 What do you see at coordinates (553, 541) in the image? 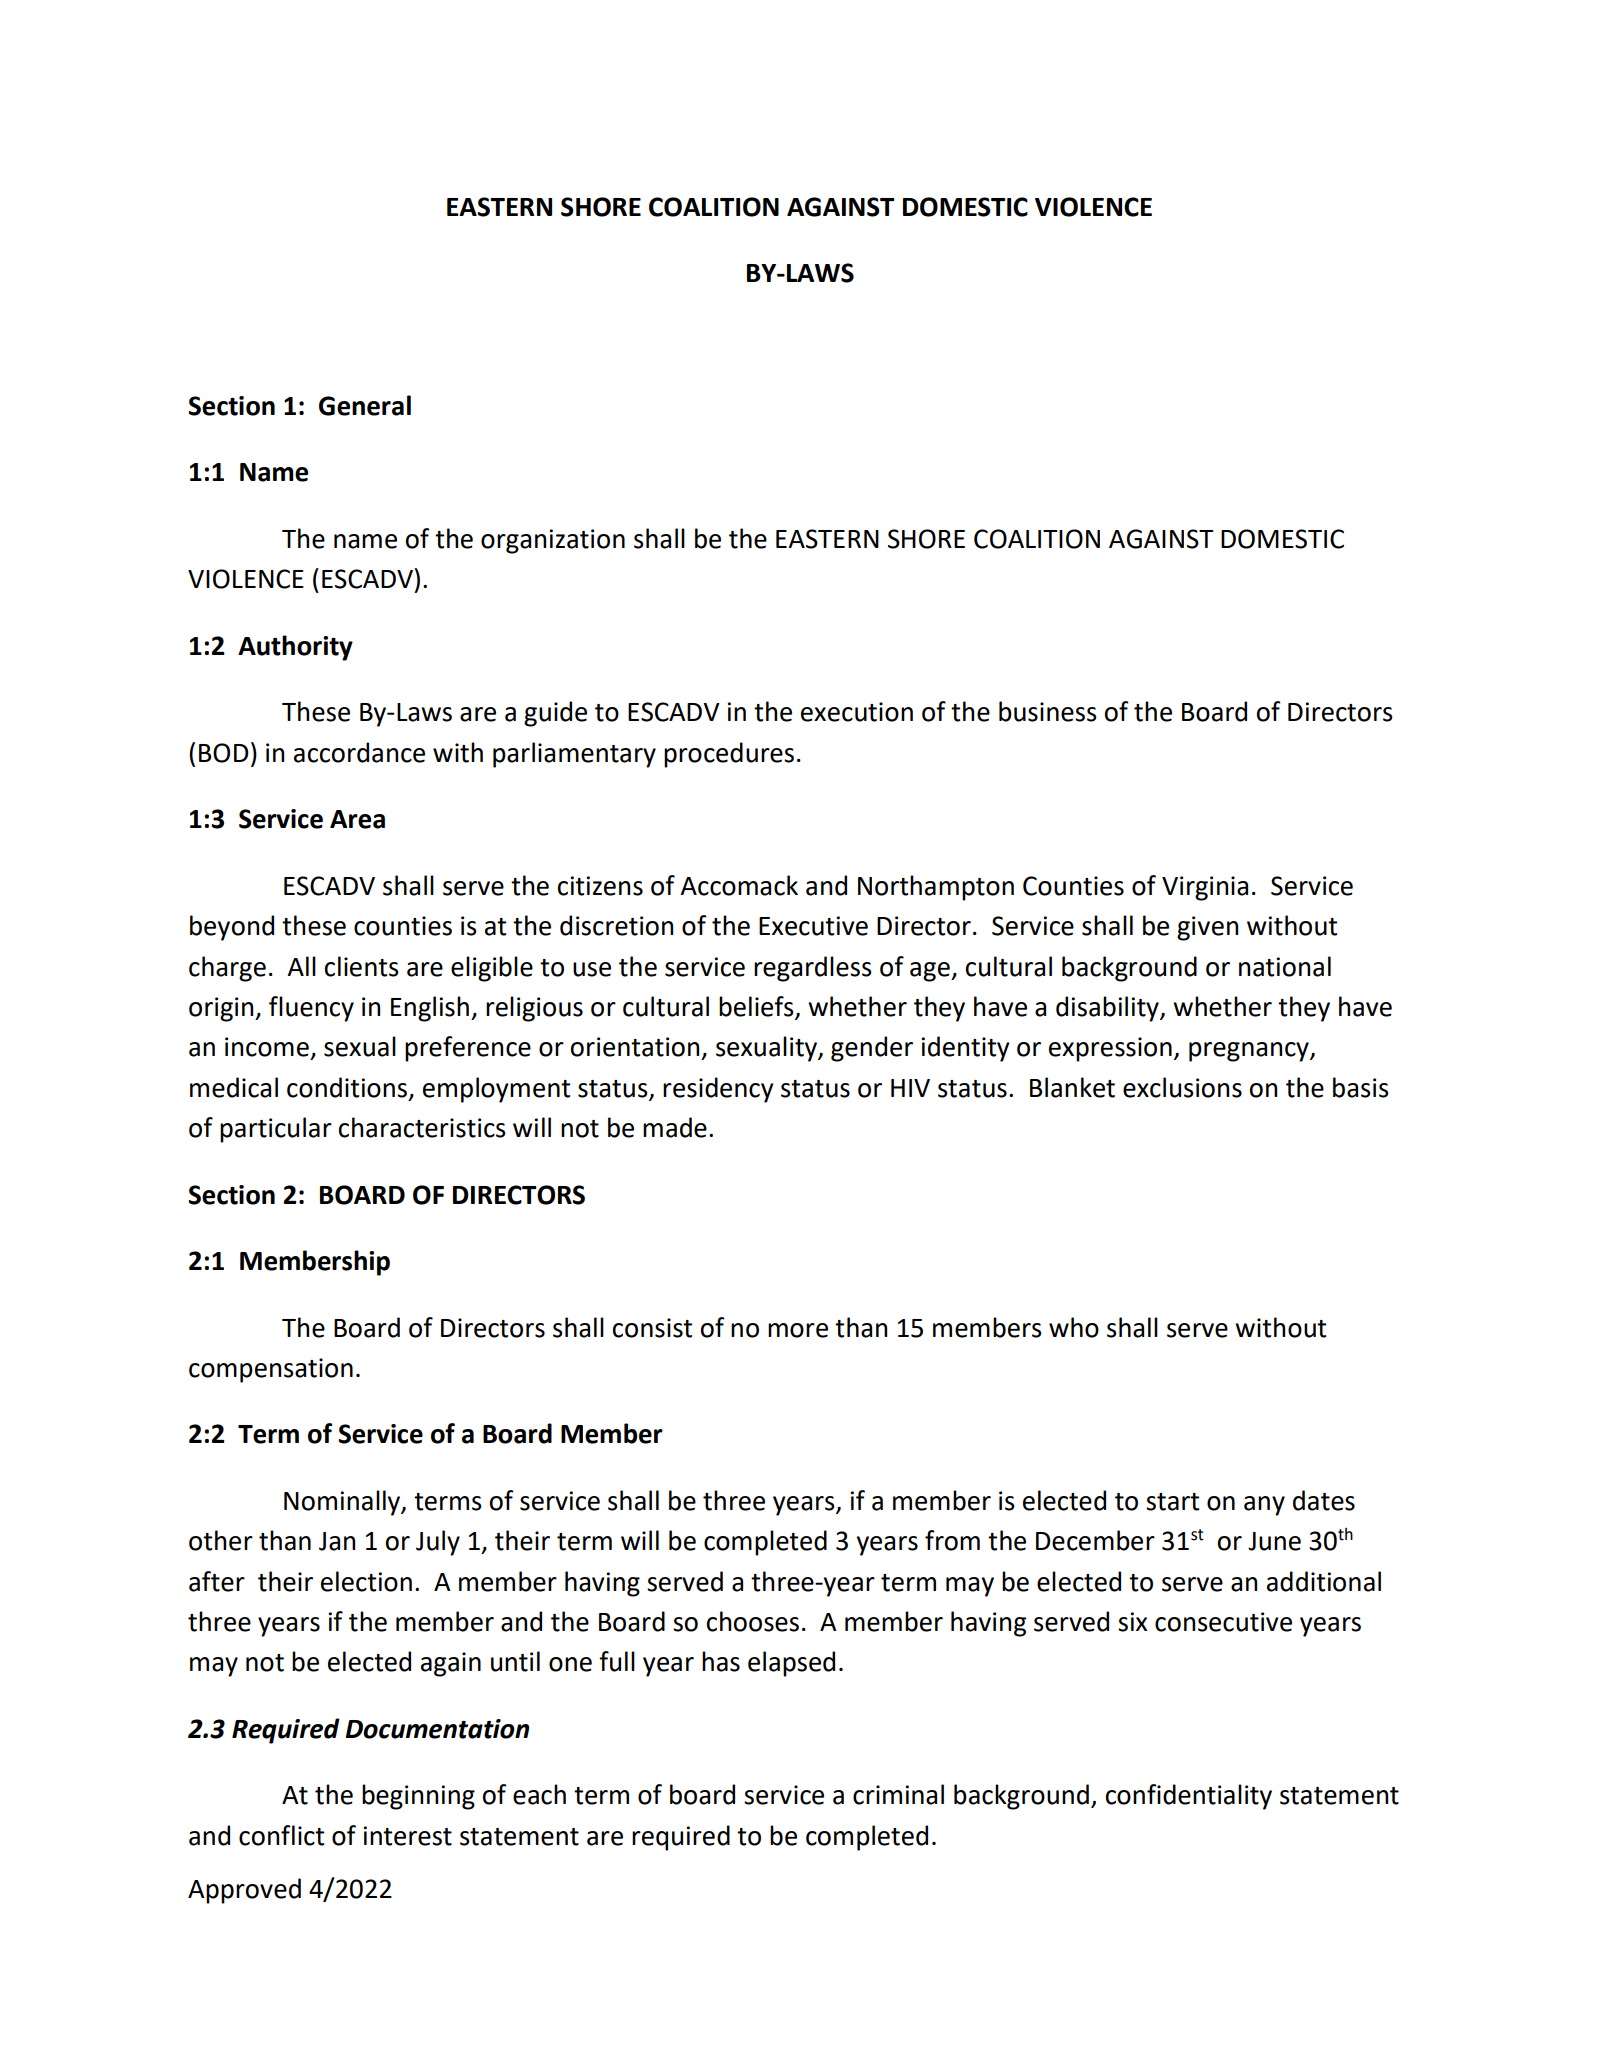
I see `organization` at bounding box center [553, 541].
